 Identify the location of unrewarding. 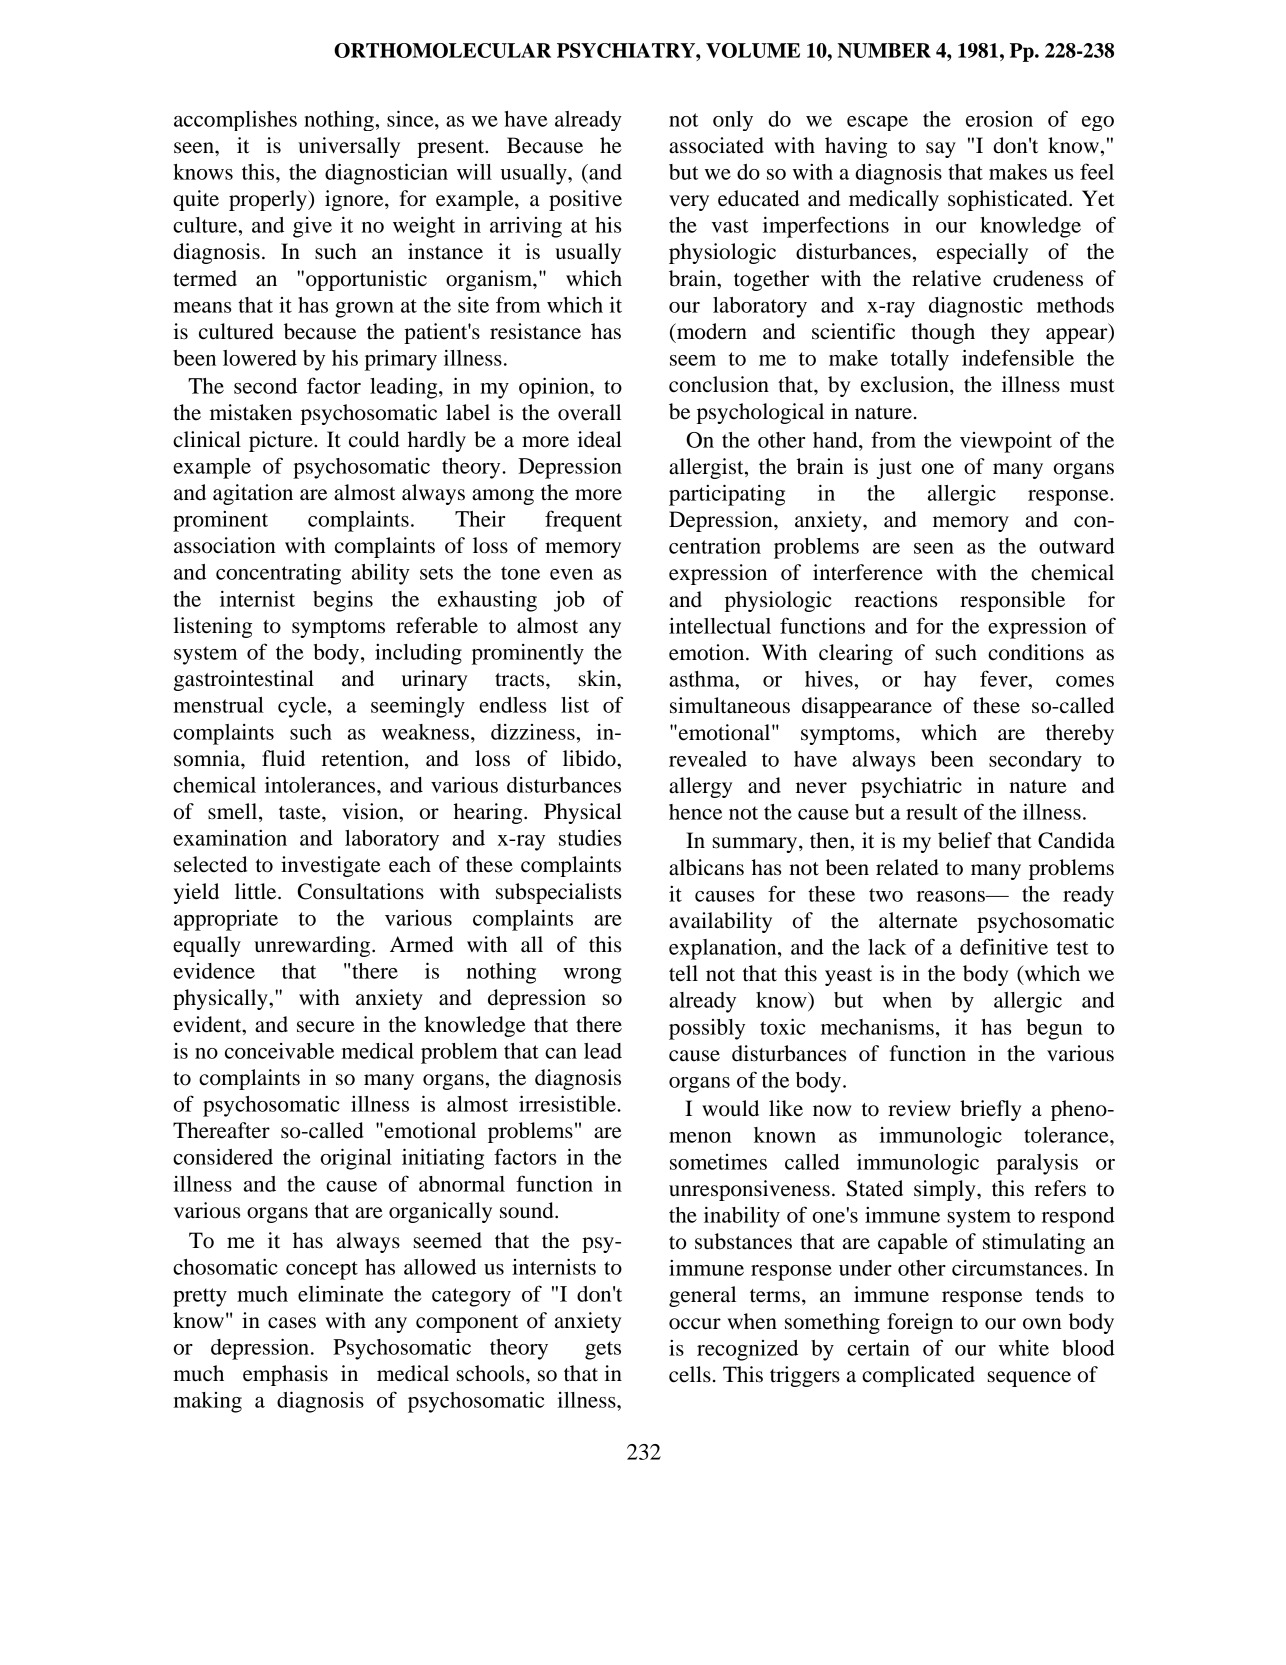
(313, 946).
